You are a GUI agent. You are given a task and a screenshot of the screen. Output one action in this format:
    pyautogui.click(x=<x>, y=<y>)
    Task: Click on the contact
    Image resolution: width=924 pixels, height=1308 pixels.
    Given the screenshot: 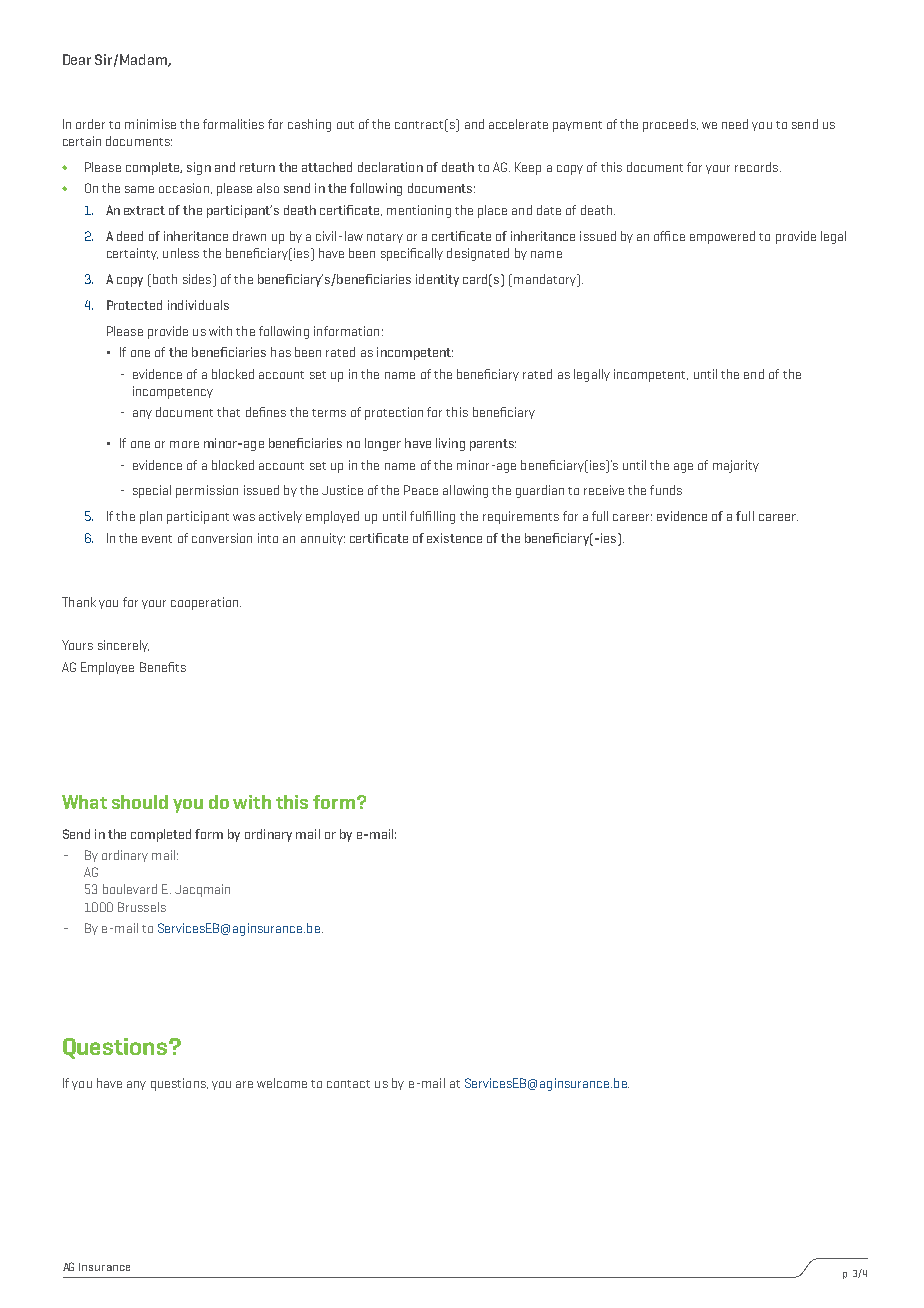 What is the action you would take?
    pyautogui.click(x=348, y=1084)
